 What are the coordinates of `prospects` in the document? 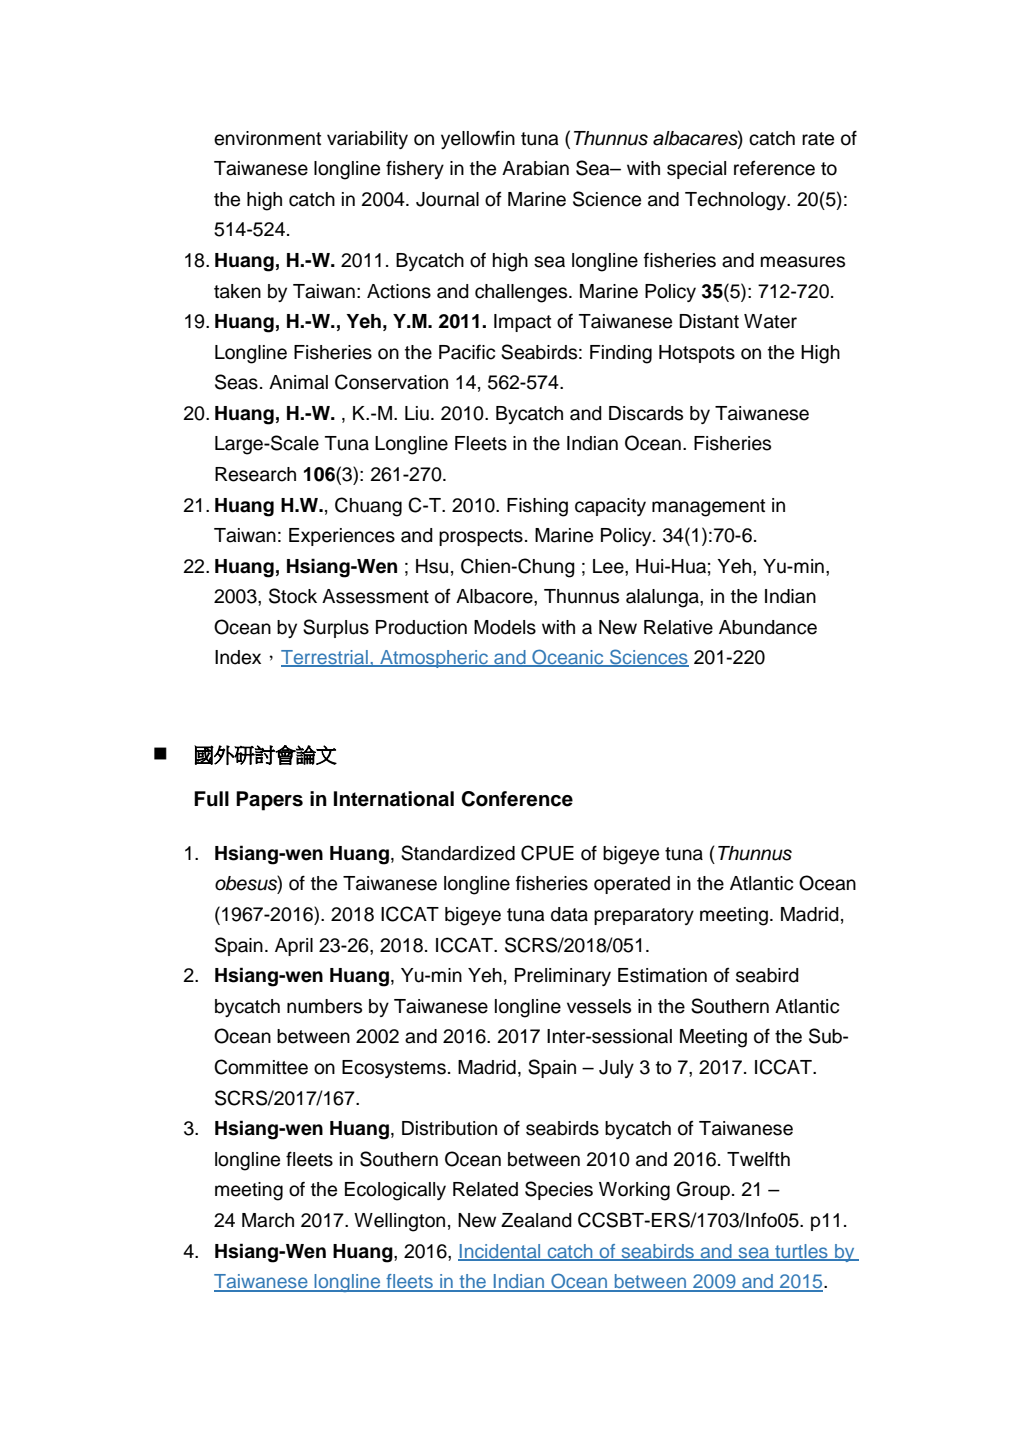 It's located at (481, 537).
